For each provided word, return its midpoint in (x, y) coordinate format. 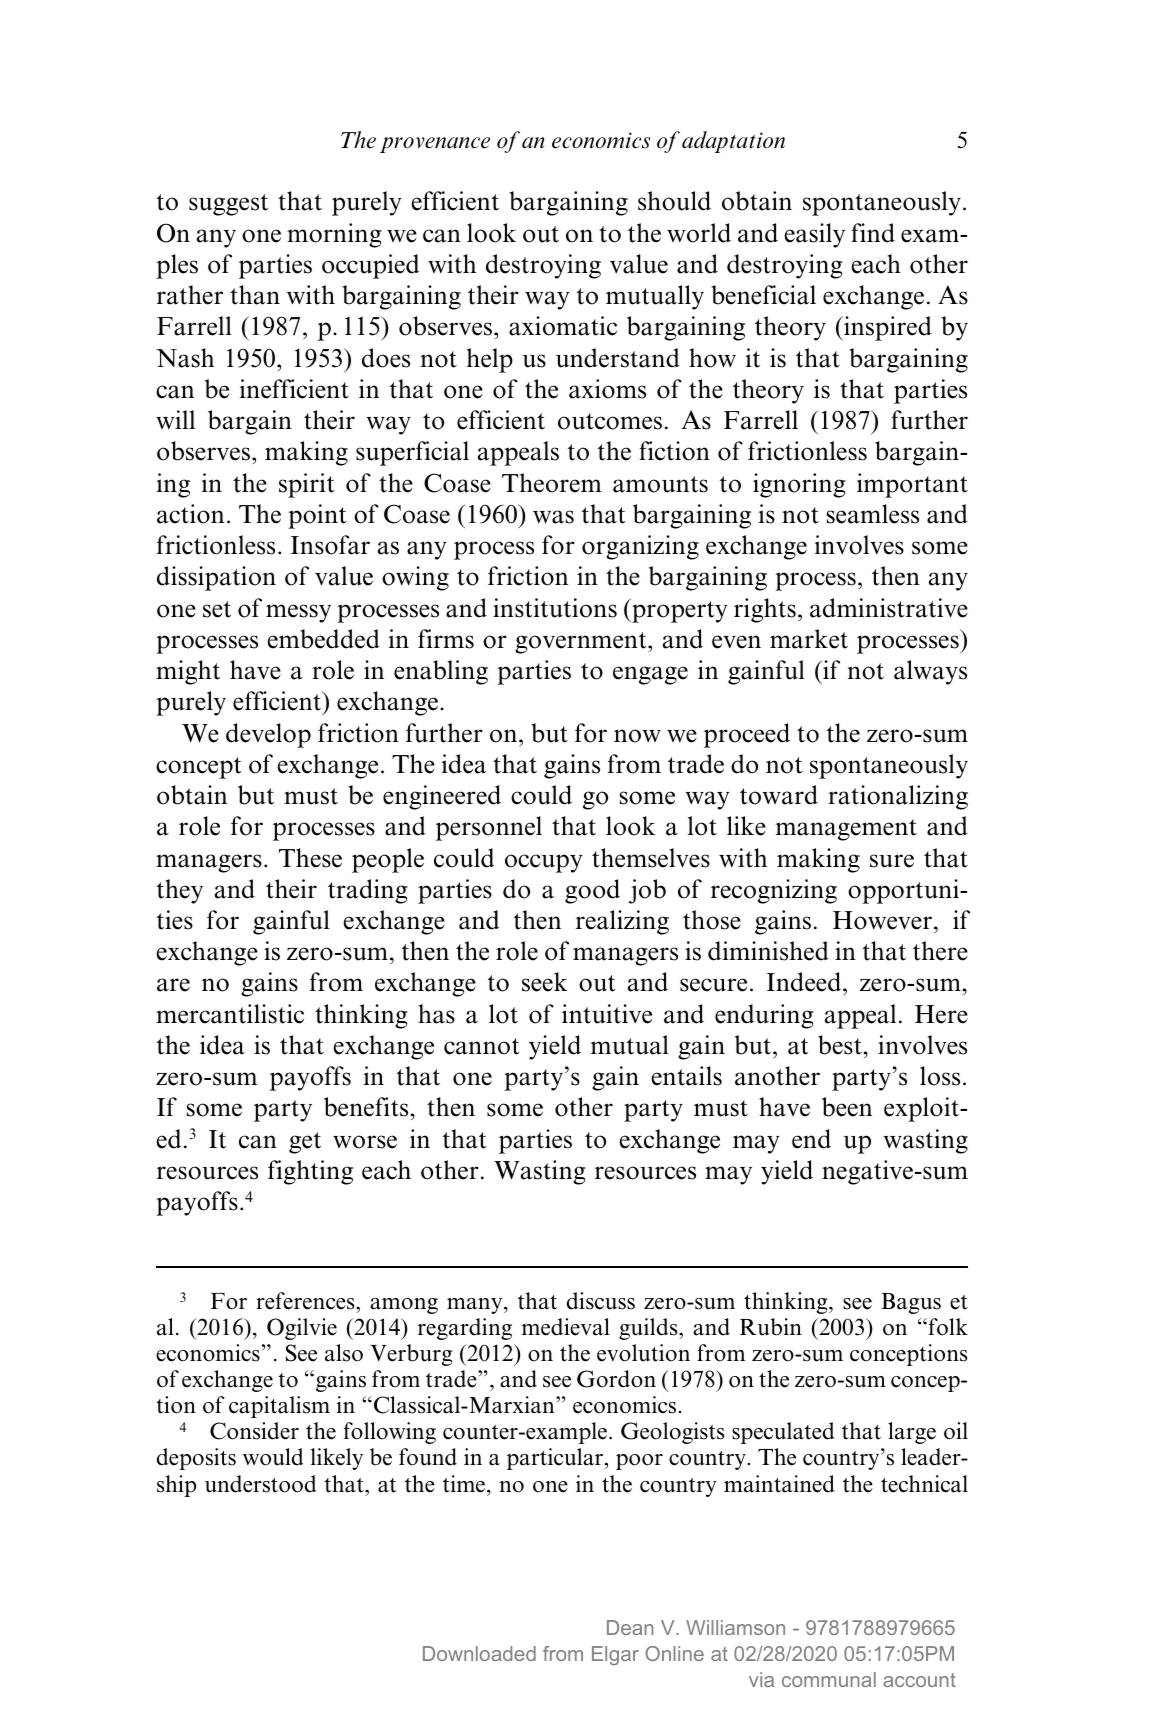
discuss (601, 1301)
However (884, 920)
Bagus (911, 1303)
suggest (228, 205)
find (873, 233)
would (273, 1457)
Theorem (552, 483)
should (674, 201)
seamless (873, 514)
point (317, 516)
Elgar (615, 1655)
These (310, 858)
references (306, 1302)
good (592, 891)
